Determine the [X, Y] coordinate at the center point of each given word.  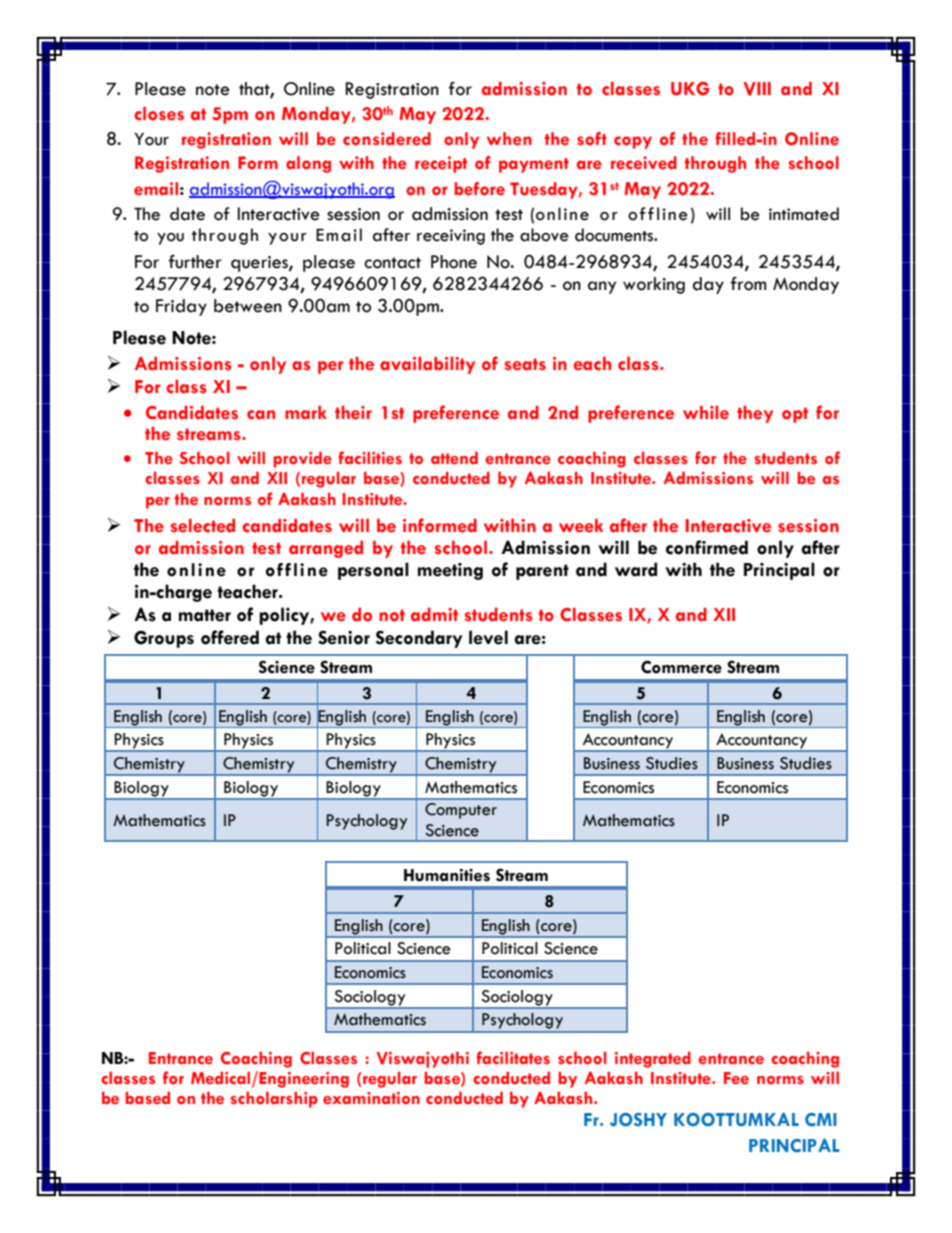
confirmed [707, 547]
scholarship [274, 1099]
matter [205, 615]
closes [159, 114]
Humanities [447, 875]
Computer [461, 811]
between [248, 306]
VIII [757, 89]
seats [525, 364]
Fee [736, 1078]
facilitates [513, 1058]
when [509, 139]
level [488, 637]
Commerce [681, 667]
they [755, 414]
